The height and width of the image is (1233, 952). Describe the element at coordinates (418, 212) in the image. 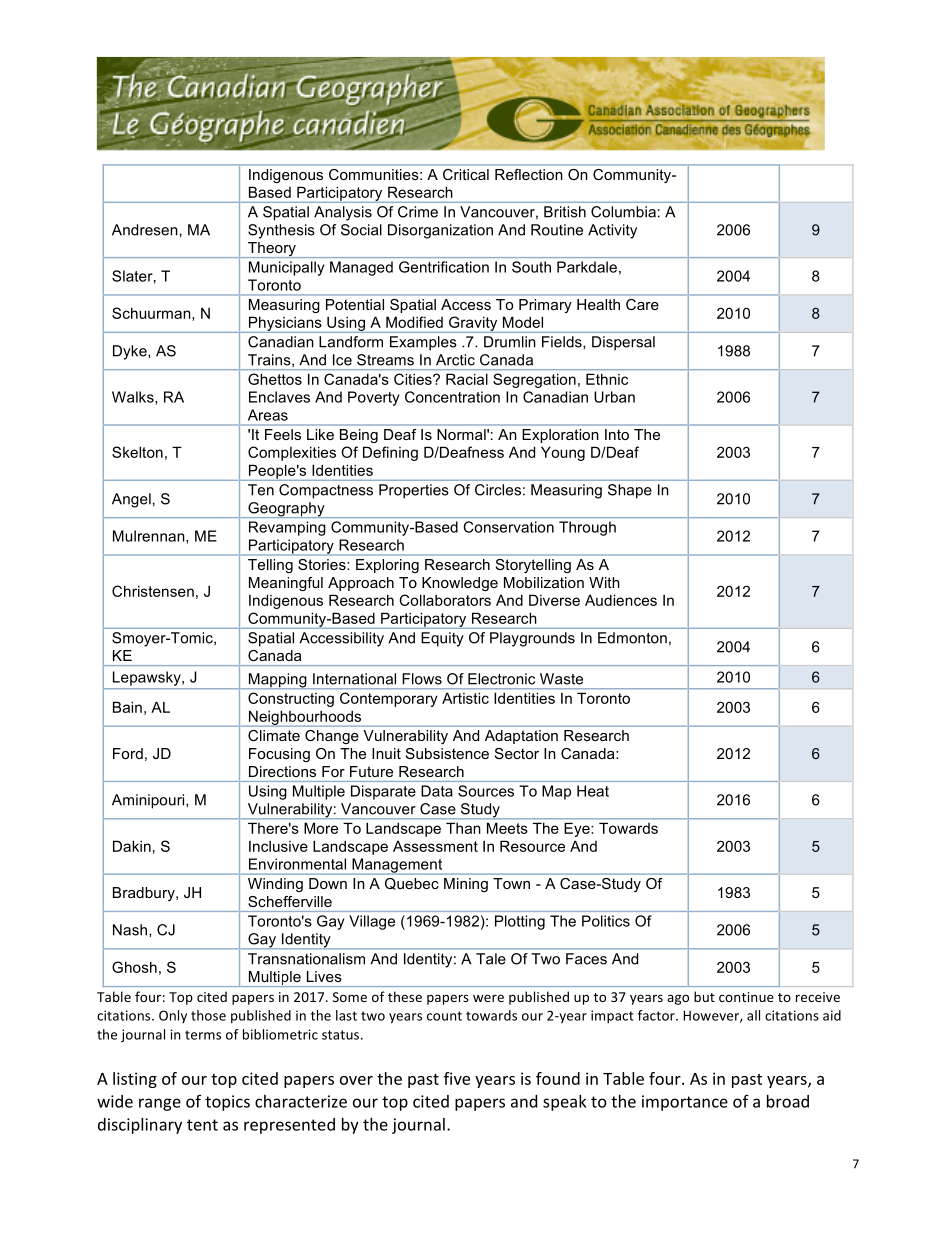

I see `Crime` at that location.
